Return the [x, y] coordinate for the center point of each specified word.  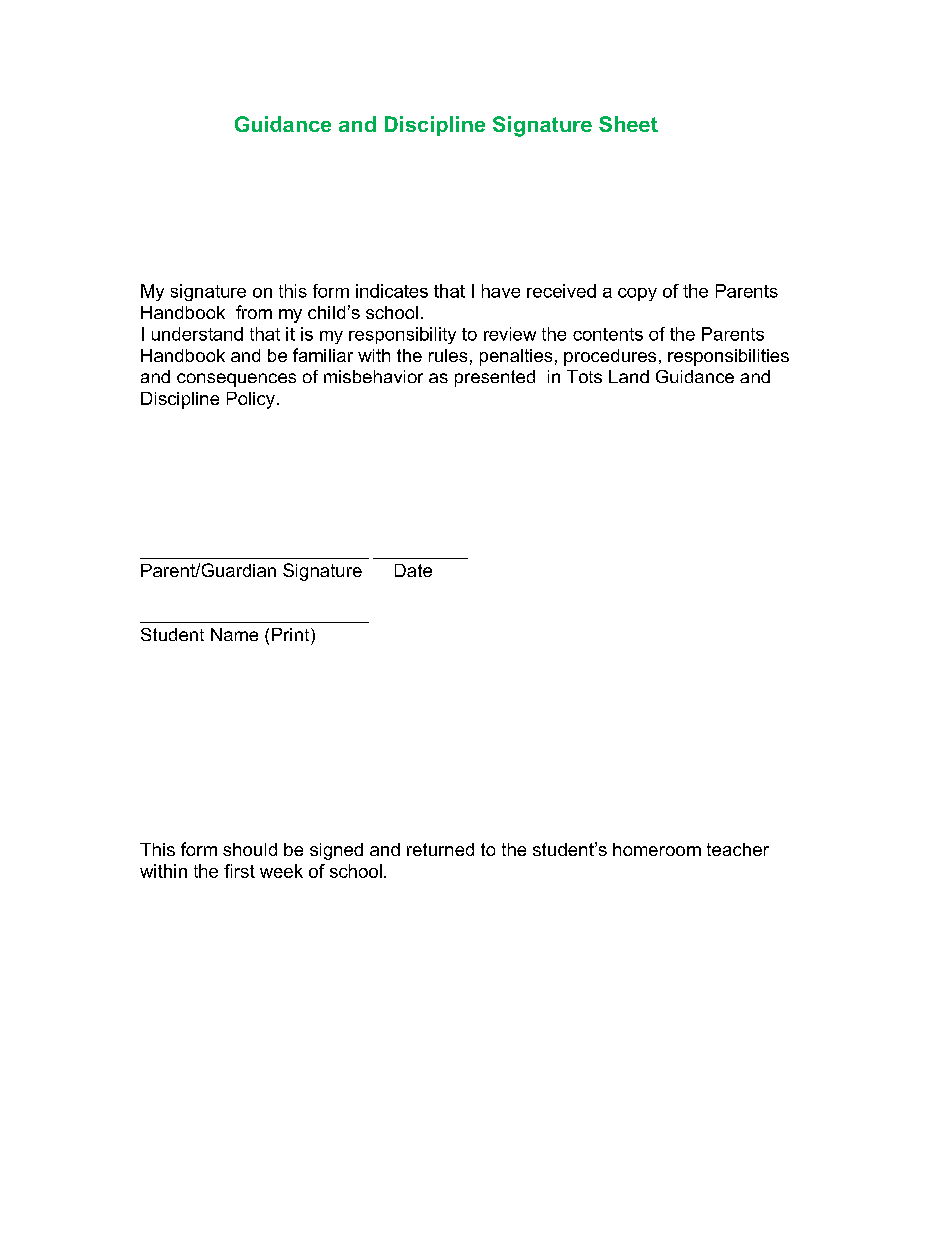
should [250, 849]
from [254, 312]
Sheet [628, 124]
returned [440, 849]
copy [637, 294]
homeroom [657, 849]
